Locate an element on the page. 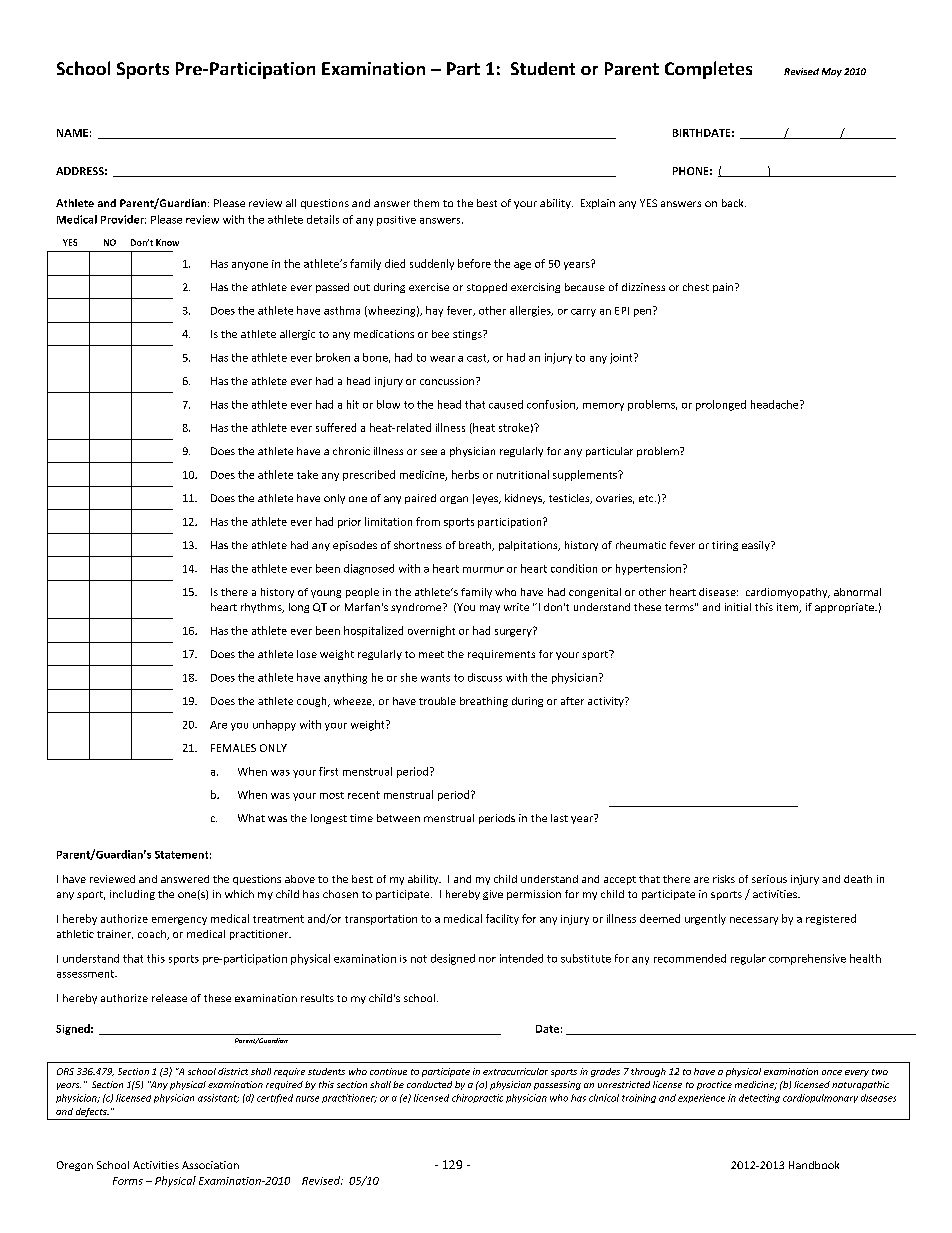 The width and height of the page is (952, 1233). Handbook is located at coordinates (814, 1165).
